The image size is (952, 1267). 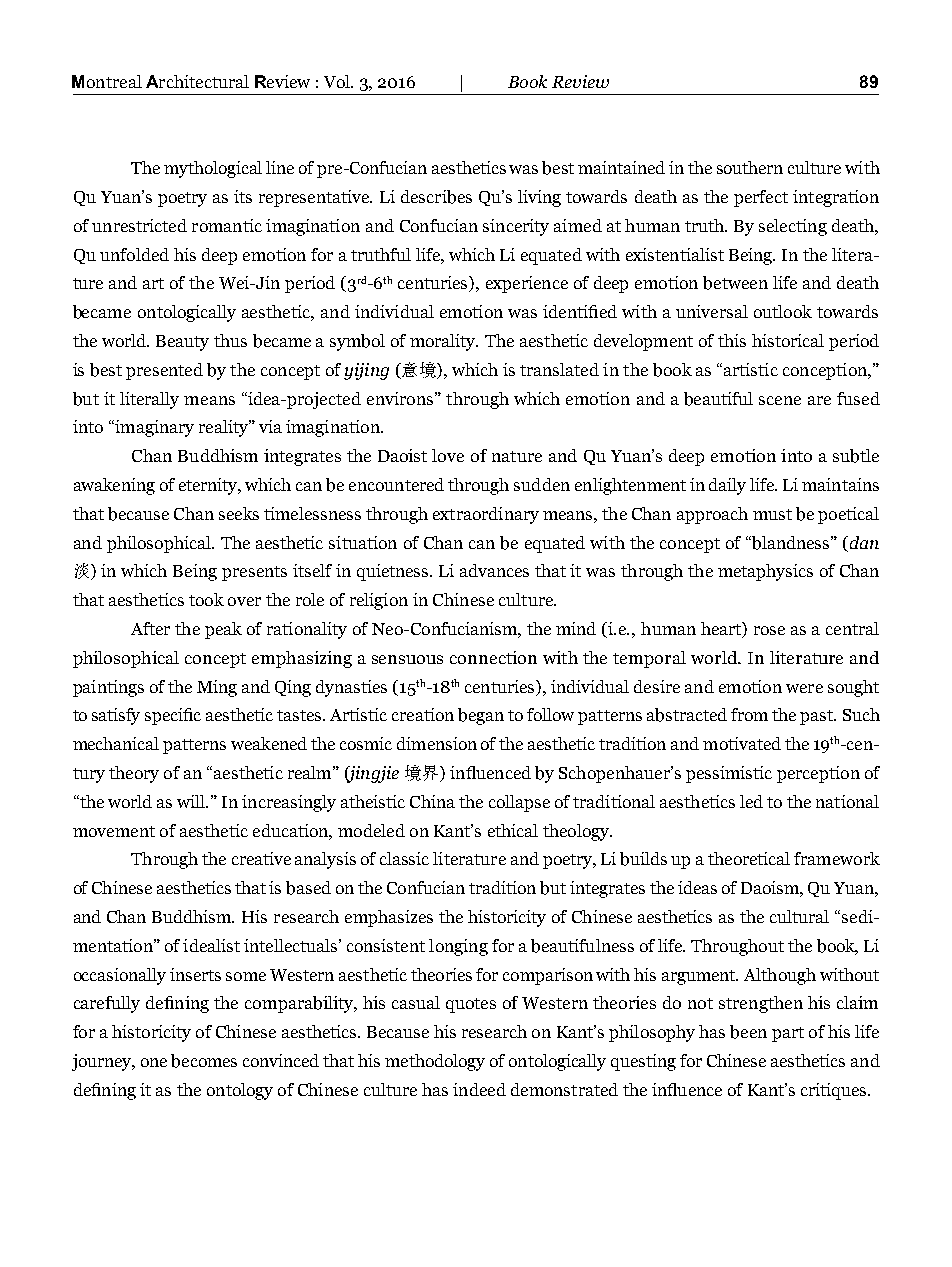 What do you see at coordinates (192, 801) in the screenshot?
I see `will` at bounding box center [192, 801].
